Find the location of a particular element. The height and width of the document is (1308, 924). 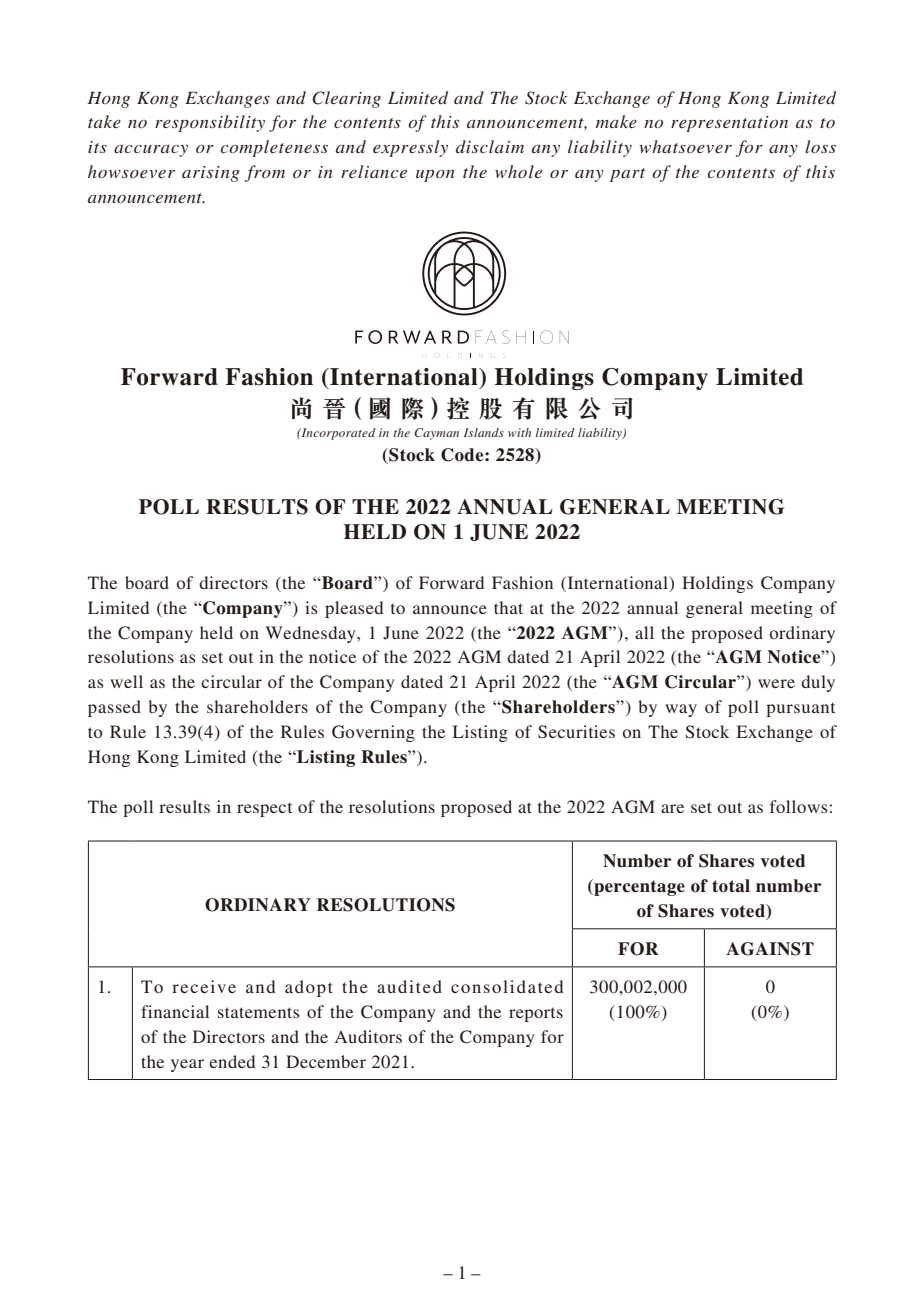

reports is located at coordinates (536, 1015).
